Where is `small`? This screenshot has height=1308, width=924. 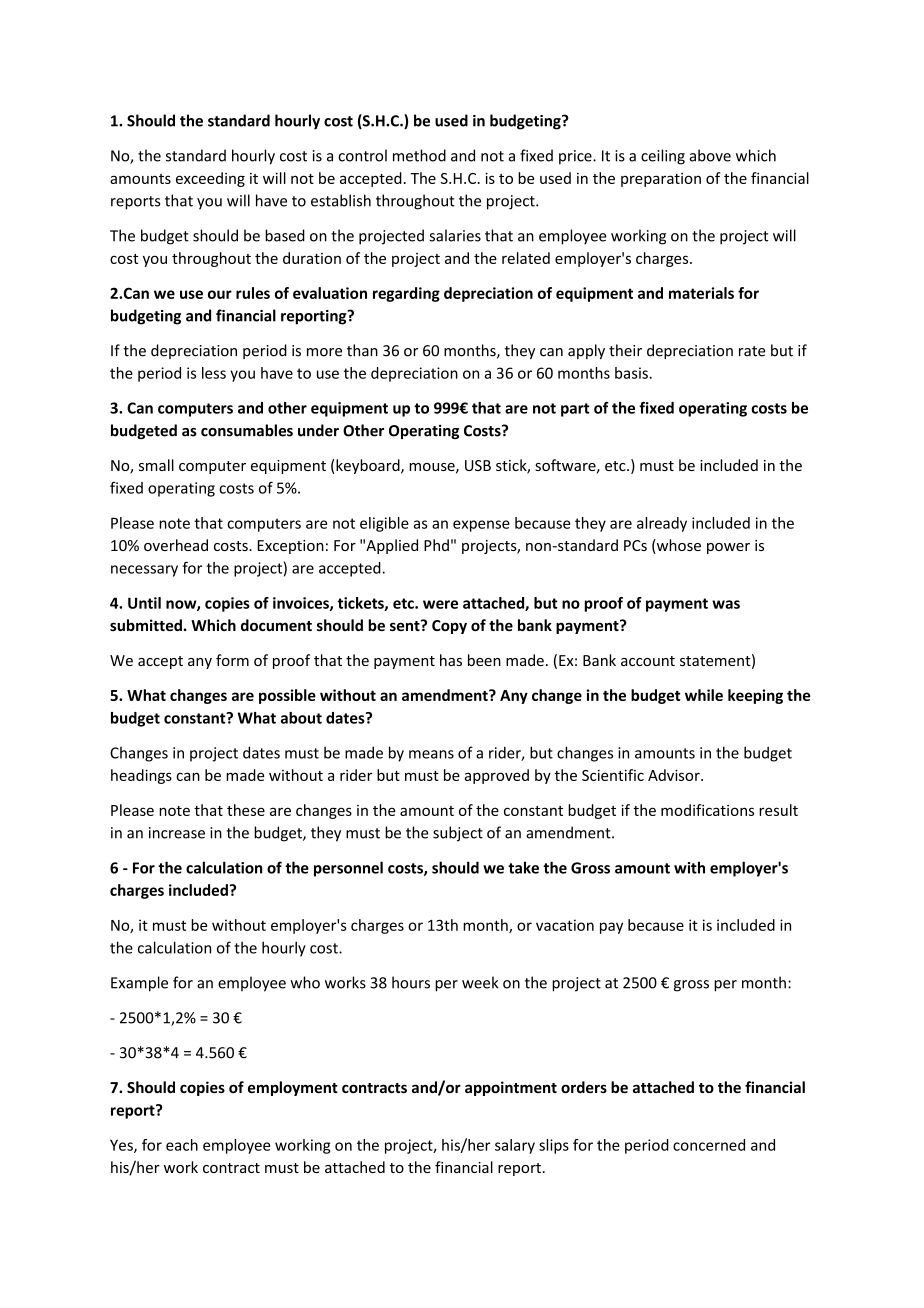 small is located at coordinates (156, 465).
